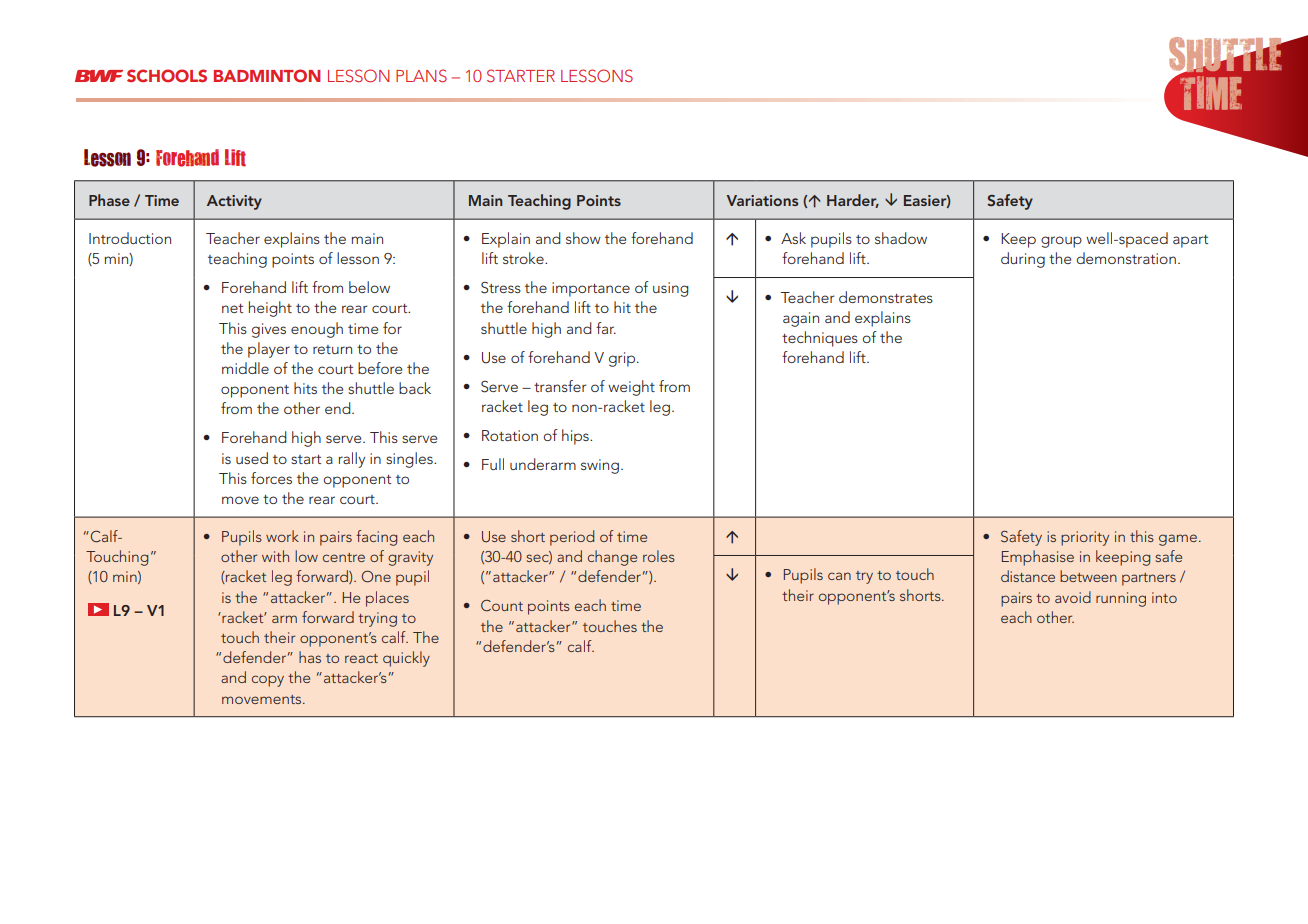 This image has width=1308, height=924. What do you see at coordinates (406, 659) in the image?
I see `quickly` at bounding box center [406, 659].
